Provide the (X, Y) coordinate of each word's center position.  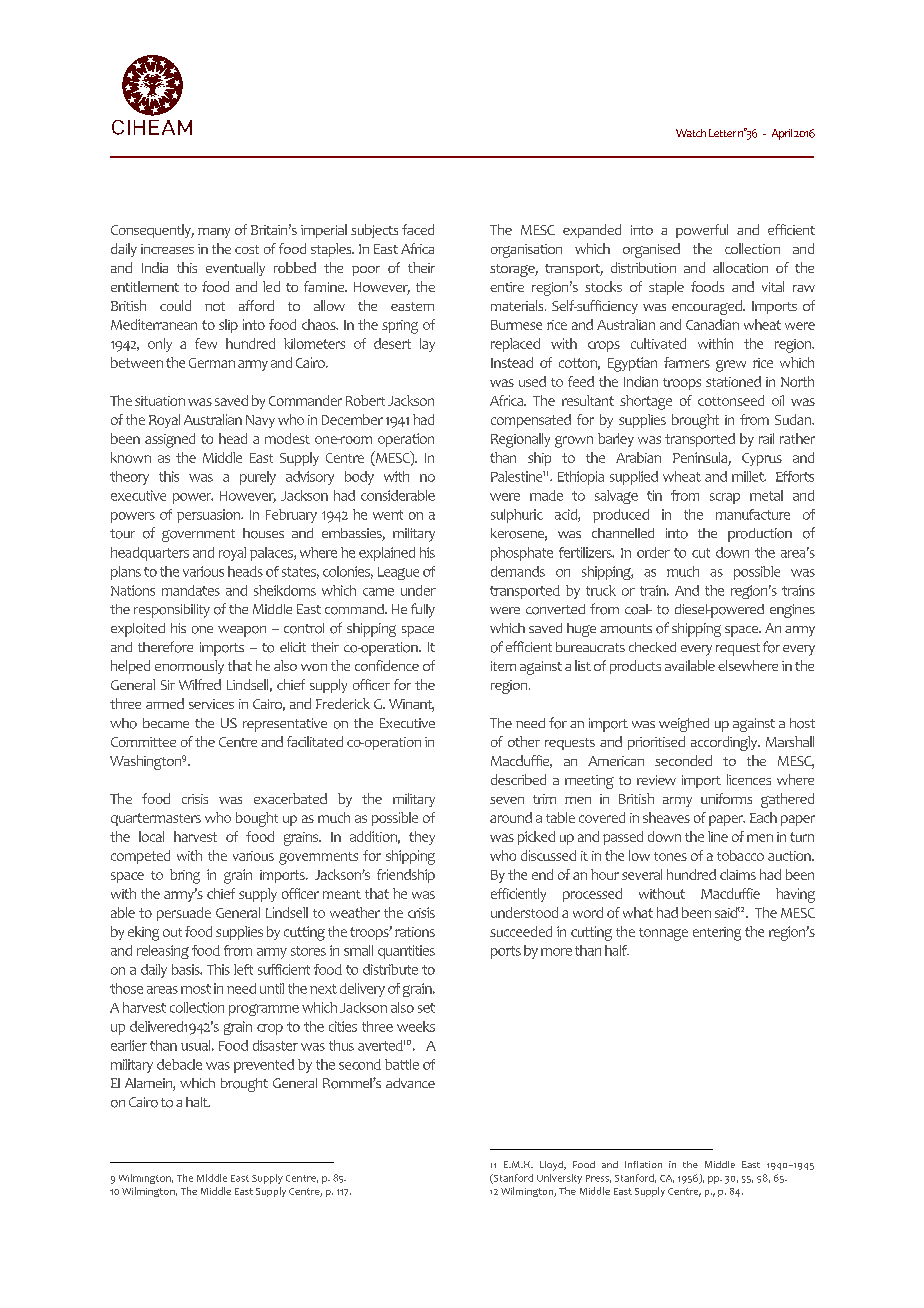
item (503, 666)
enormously (189, 667)
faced (418, 229)
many (214, 233)
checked (652, 647)
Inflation (643, 1164)
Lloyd (552, 1166)
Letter (722, 133)
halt (198, 1102)
